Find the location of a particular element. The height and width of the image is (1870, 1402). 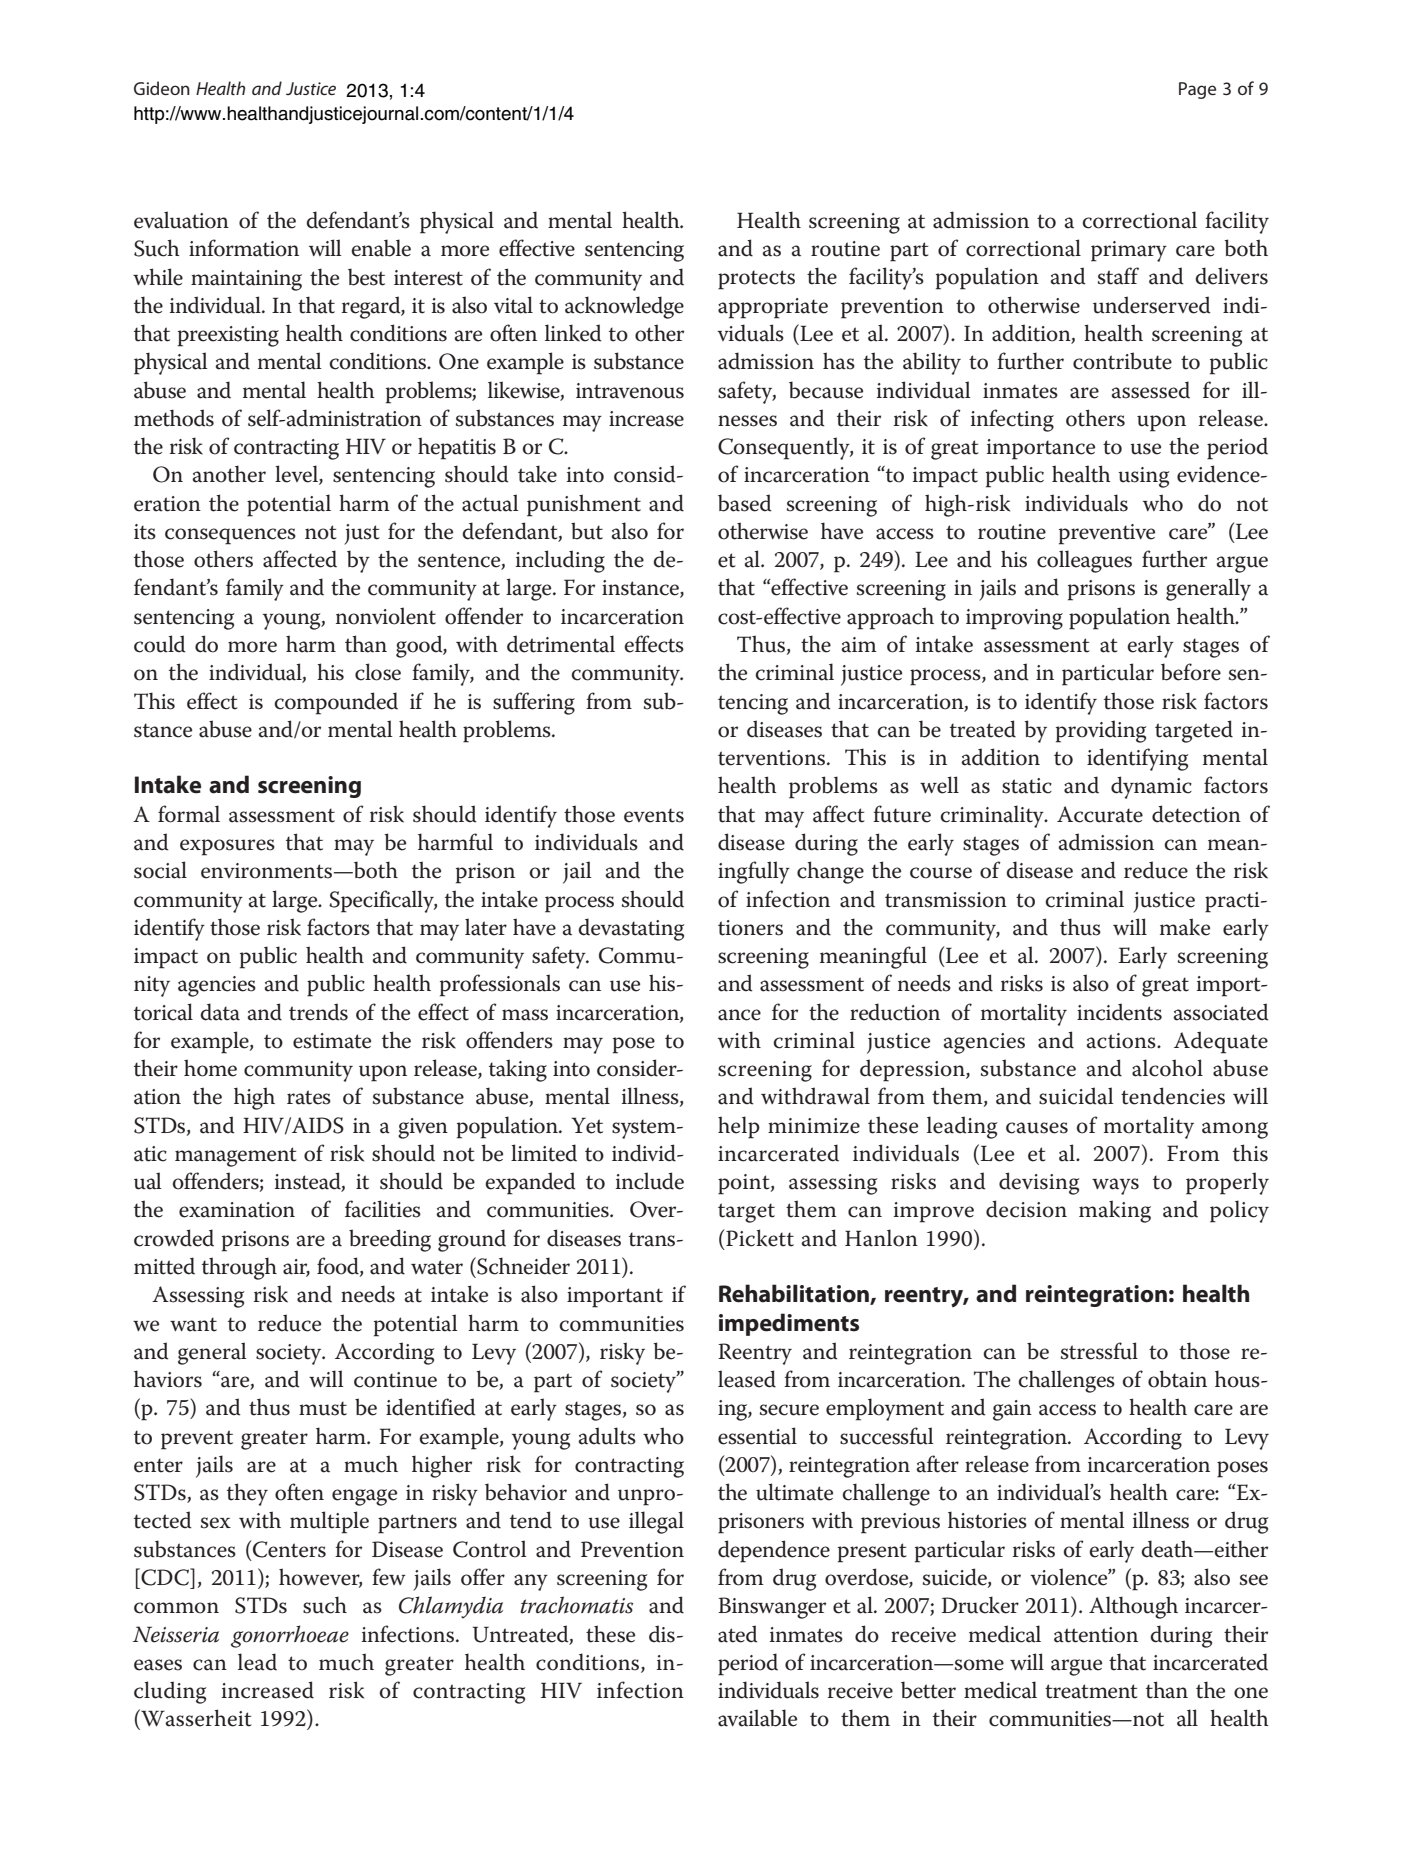

Page is located at coordinates (1197, 90).
